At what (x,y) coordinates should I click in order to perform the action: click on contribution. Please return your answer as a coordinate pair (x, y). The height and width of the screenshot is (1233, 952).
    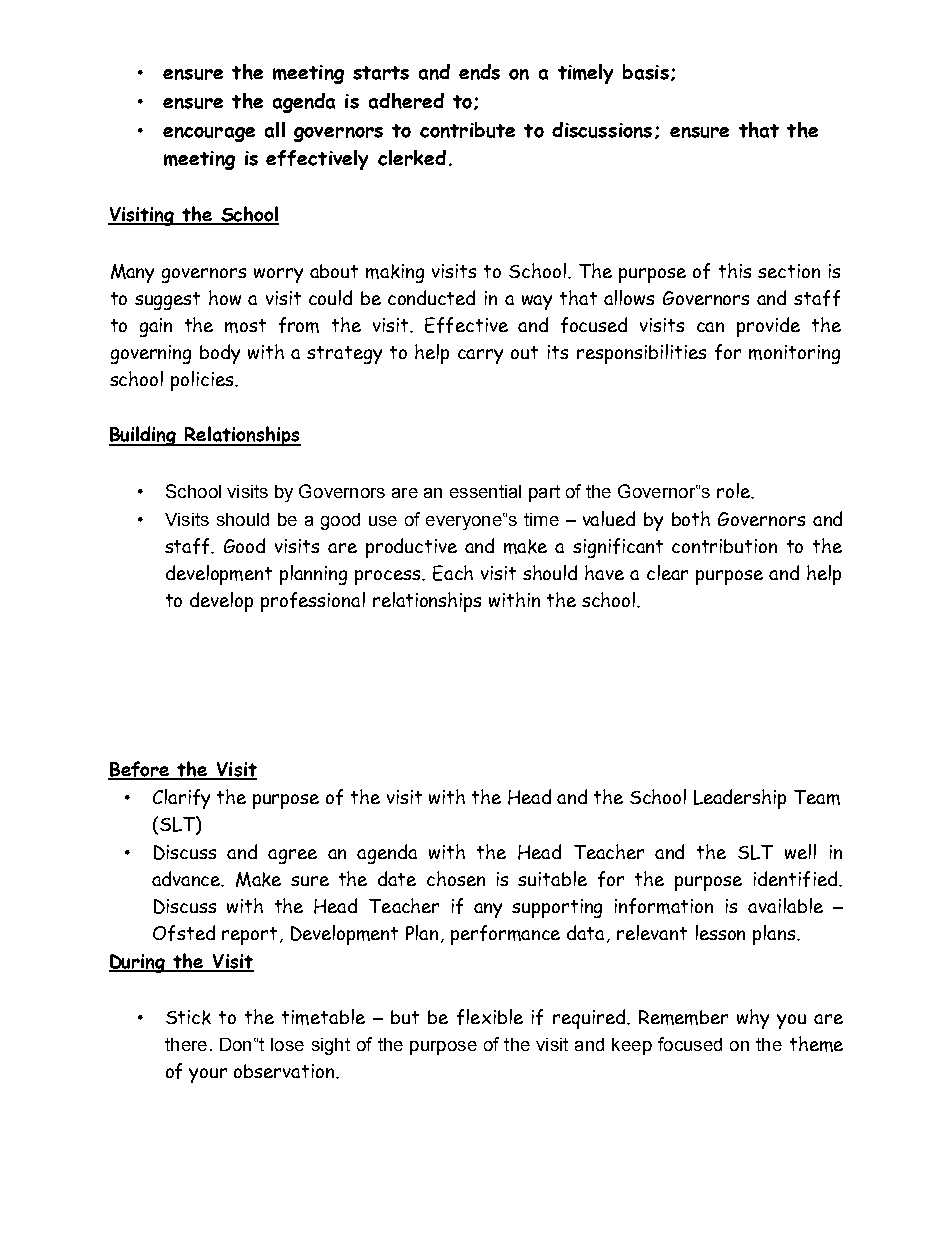
    Looking at the image, I should click on (724, 546).
